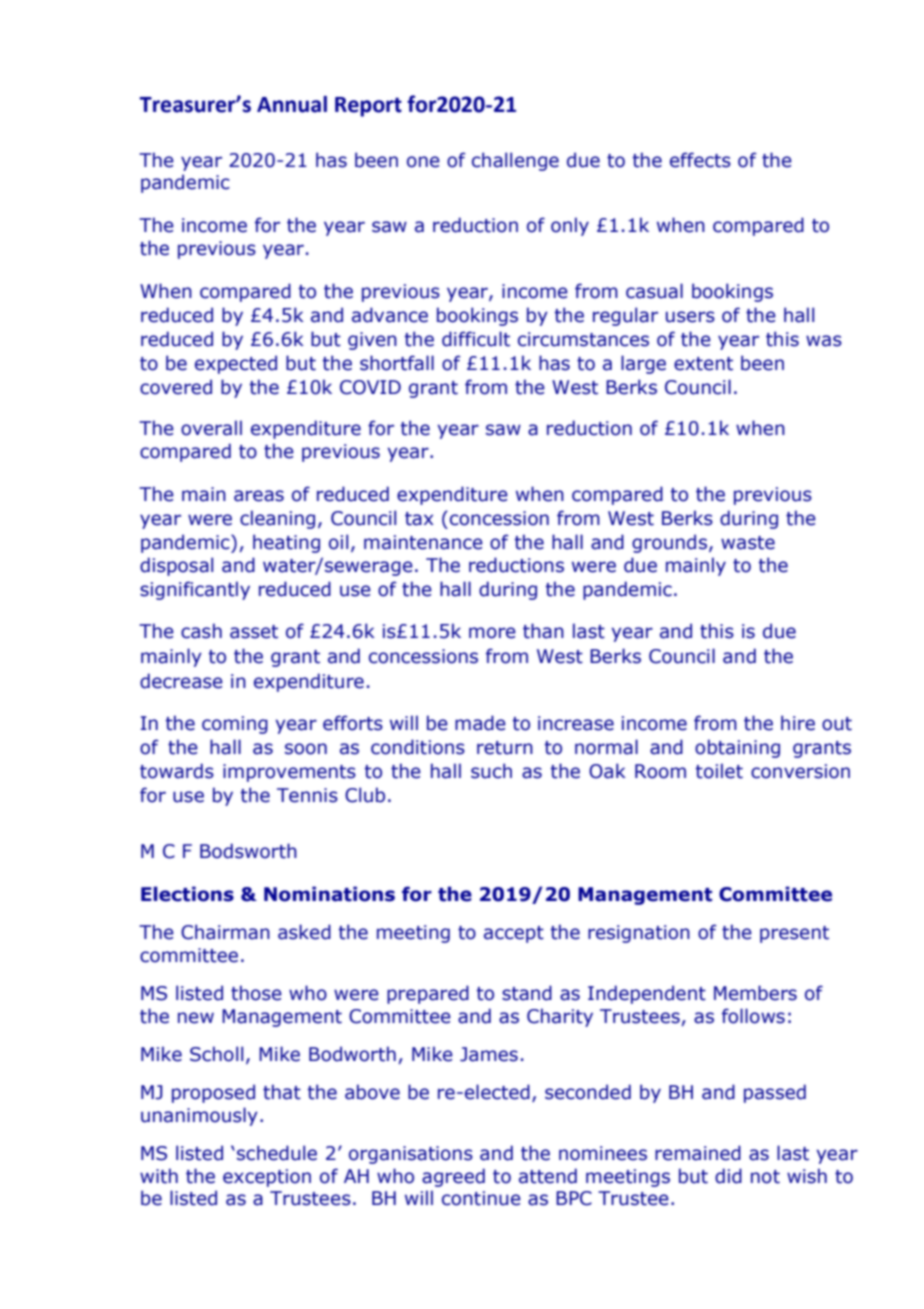 Image resolution: width=924 pixels, height=1309 pixels. What do you see at coordinates (267, 1178) in the screenshot?
I see `exception` at bounding box center [267, 1178].
